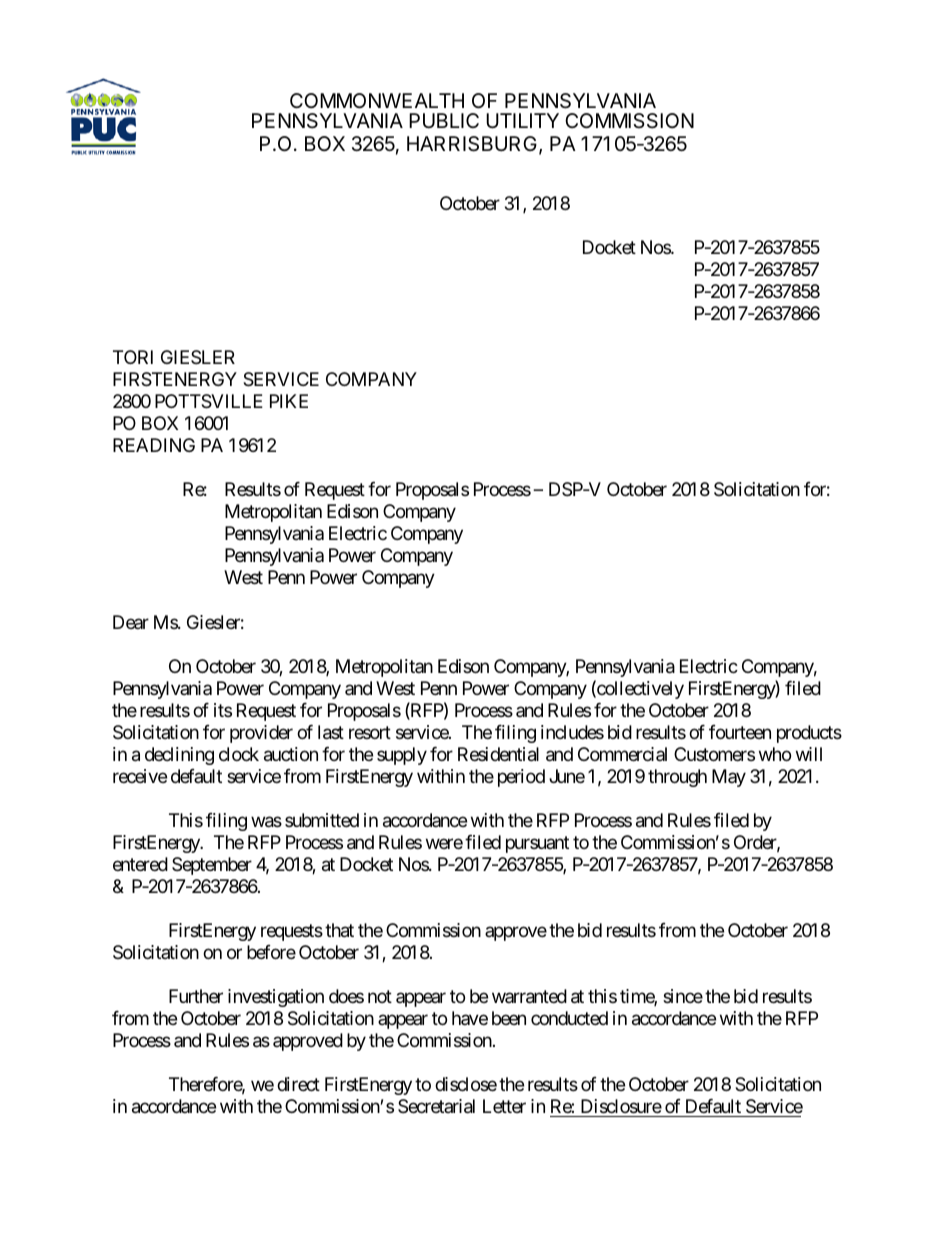  Describe the element at coordinates (239, 754) in the page. I see `clock` at that location.
